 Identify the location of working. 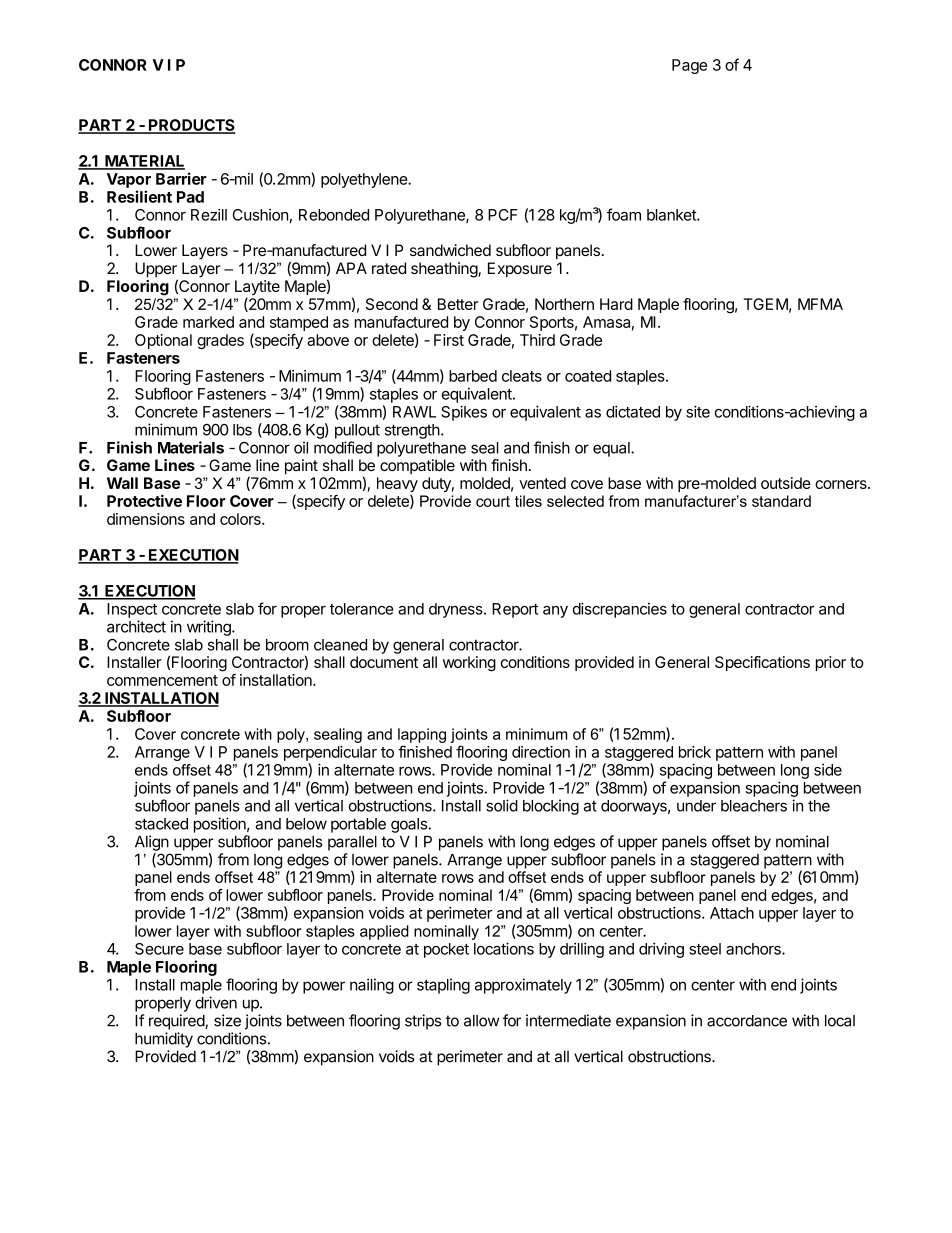
(469, 664).
